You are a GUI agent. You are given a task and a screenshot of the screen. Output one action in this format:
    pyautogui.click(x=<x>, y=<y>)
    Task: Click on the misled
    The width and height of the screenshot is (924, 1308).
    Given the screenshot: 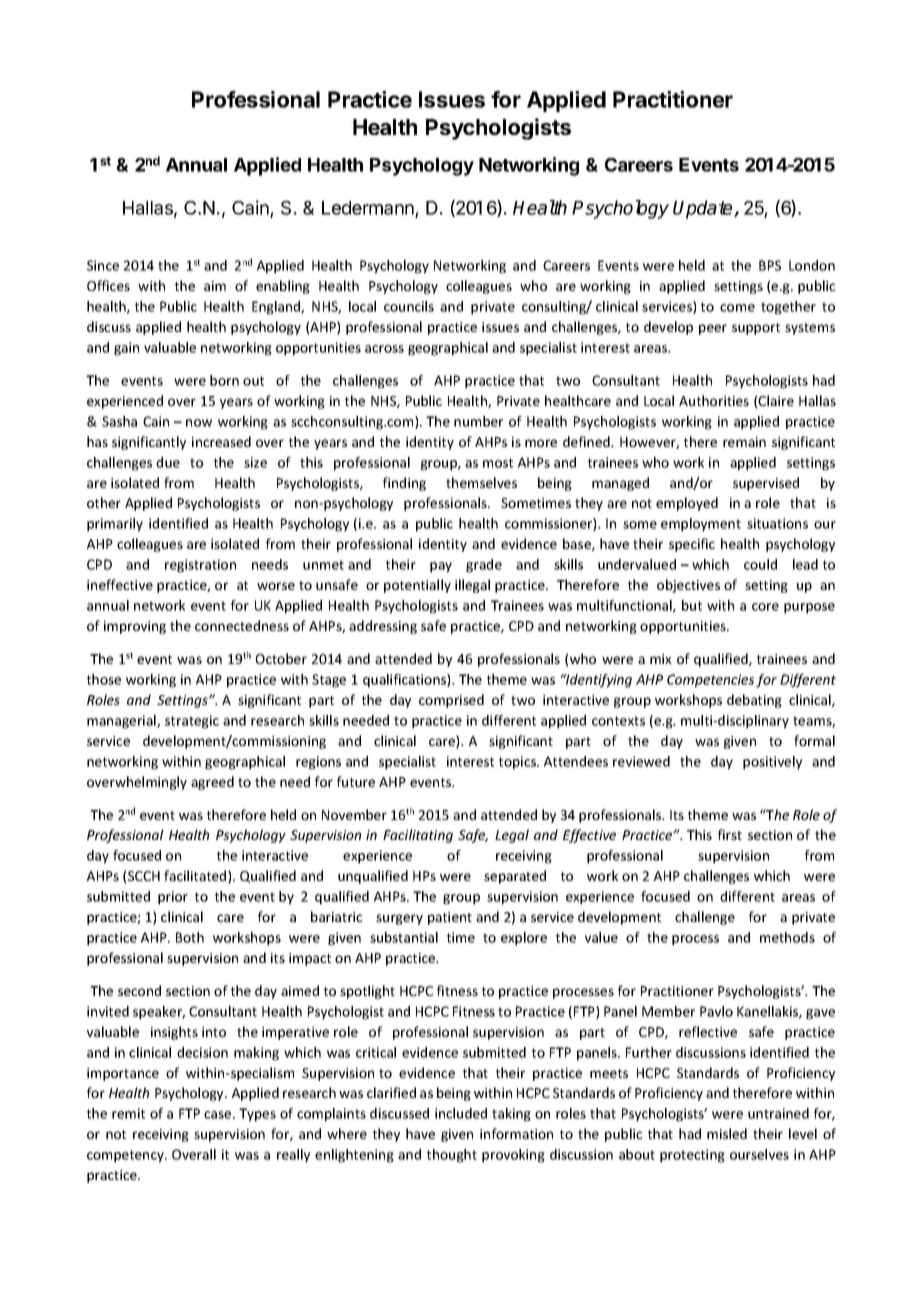 What is the action you would take?
    pyautogui.click(x=727, y=1133)
